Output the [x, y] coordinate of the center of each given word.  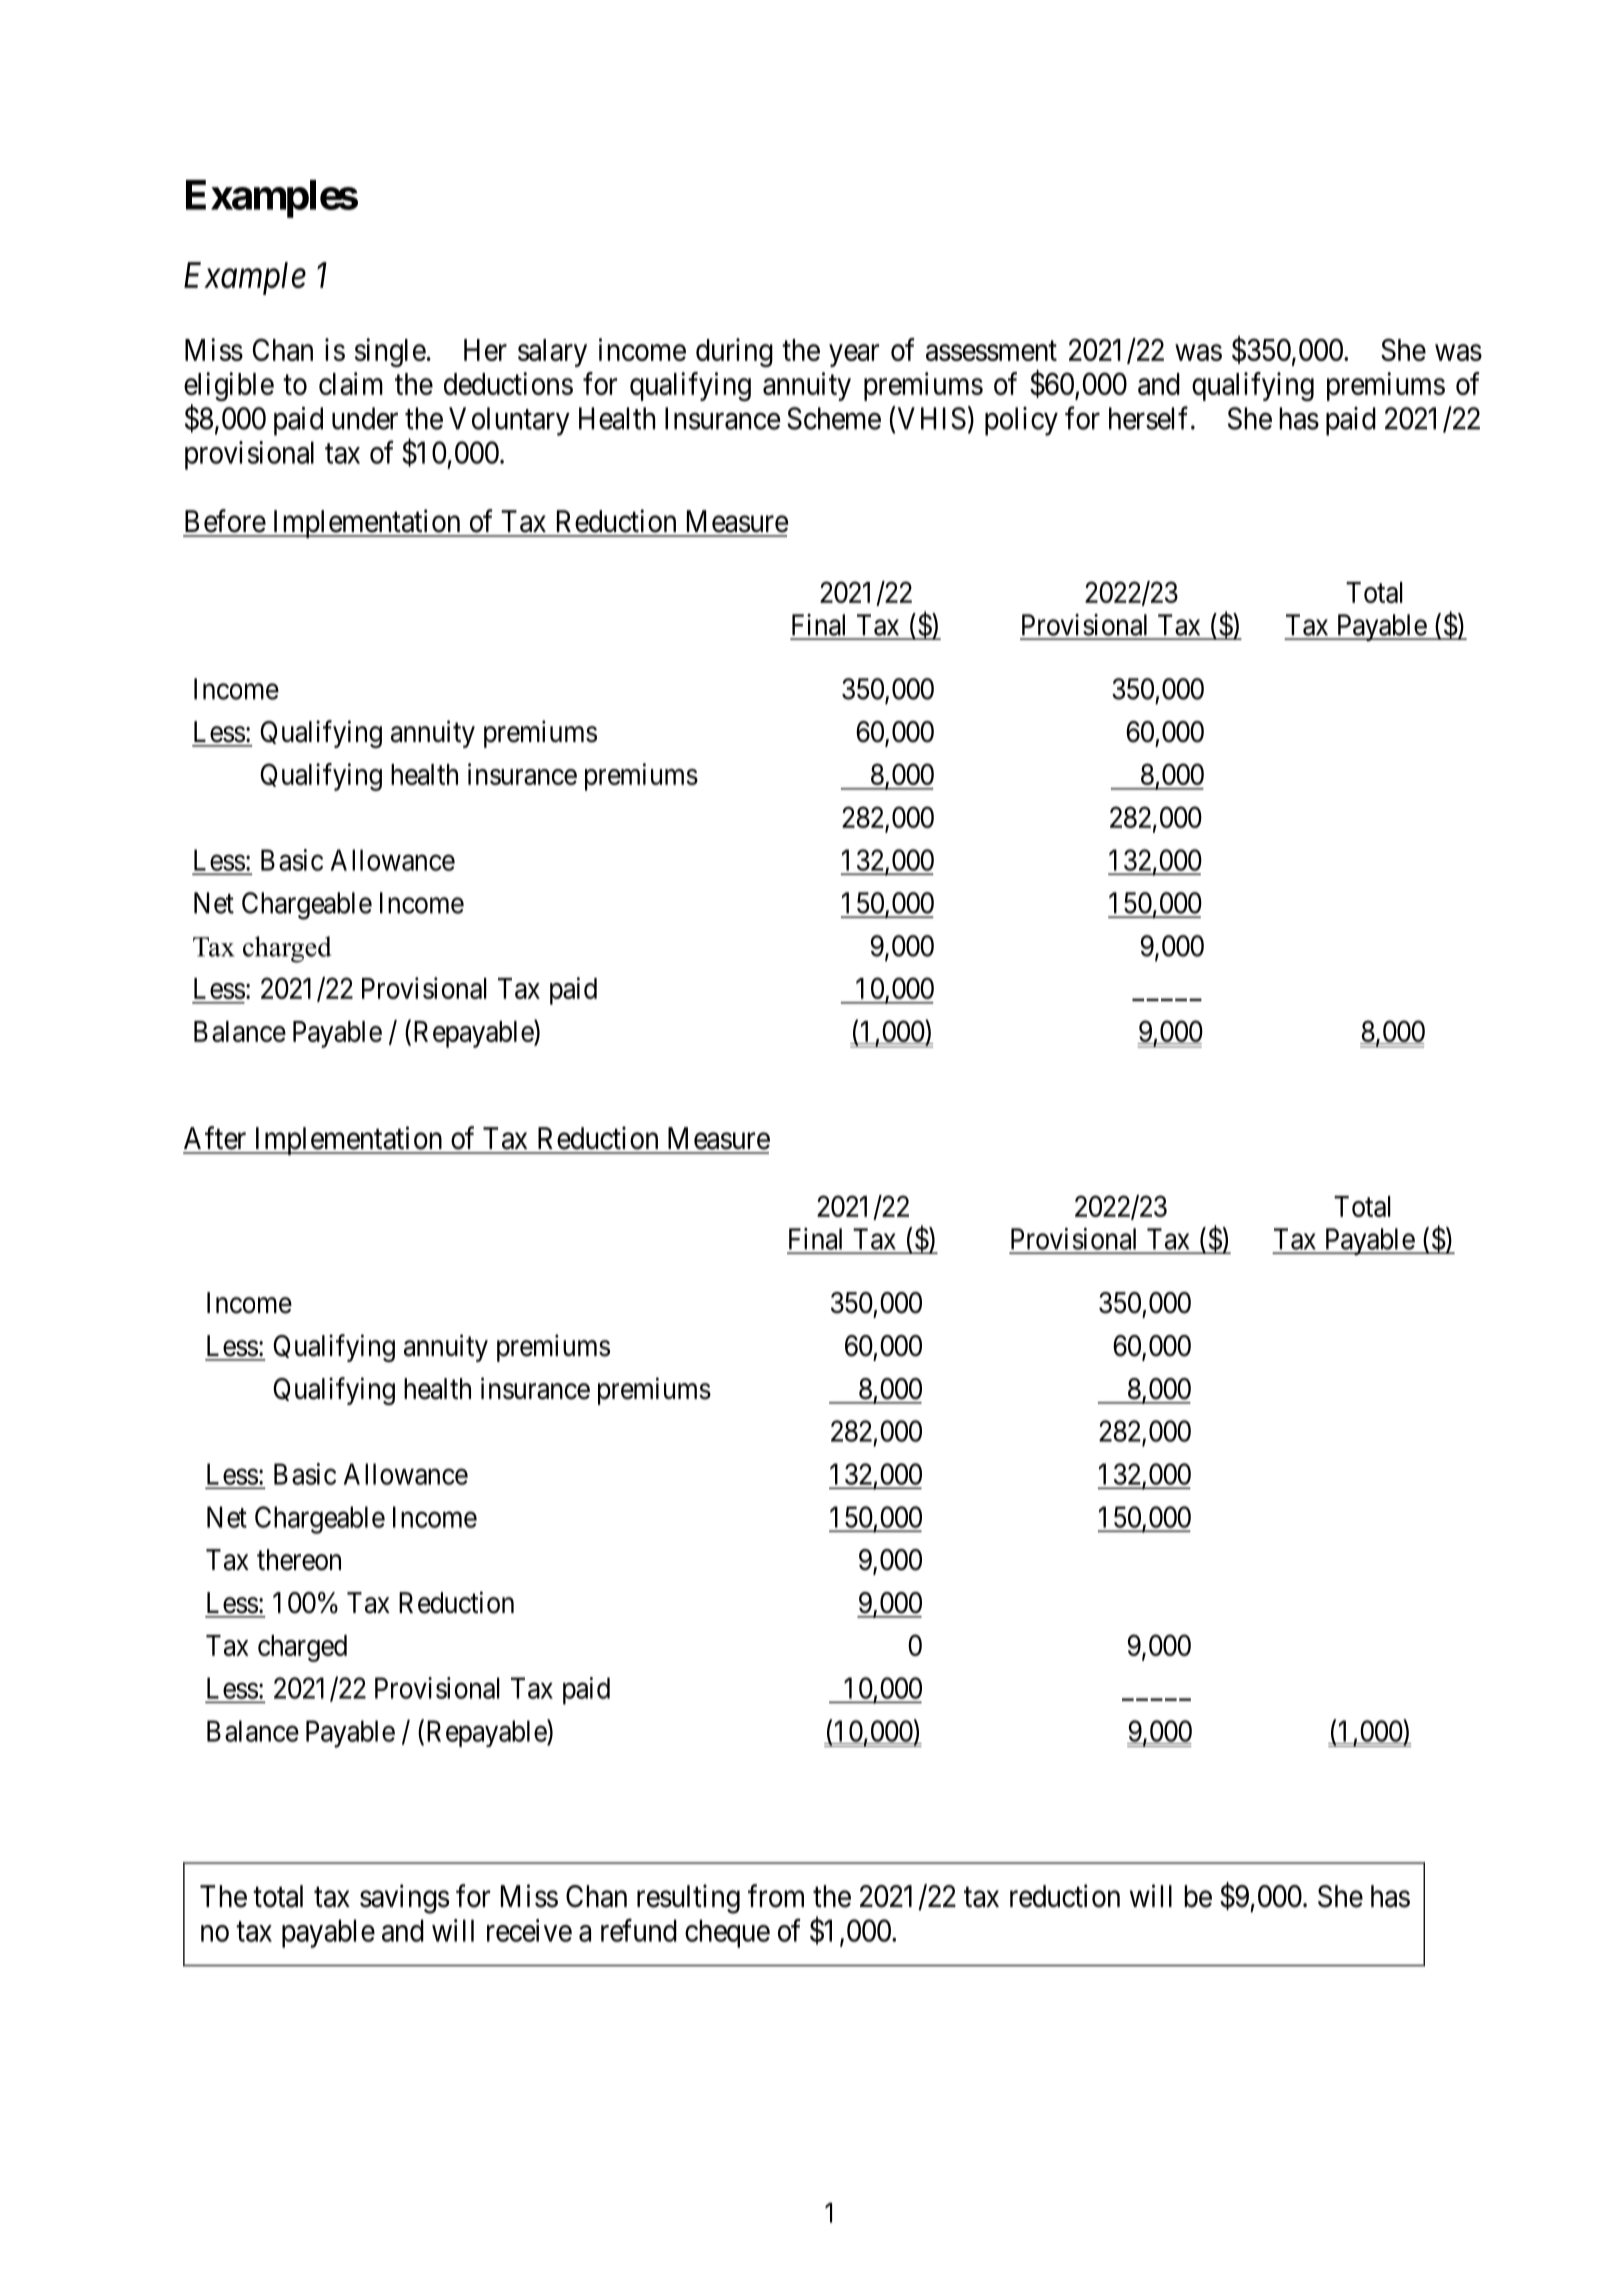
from [776, 1896]
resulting [688, 1899]
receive [529, 1930]
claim [351, 383]
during [734, 352]
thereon [299, 1560]
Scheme [834, 418]
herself [1150, 418]
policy [1021, 421]
